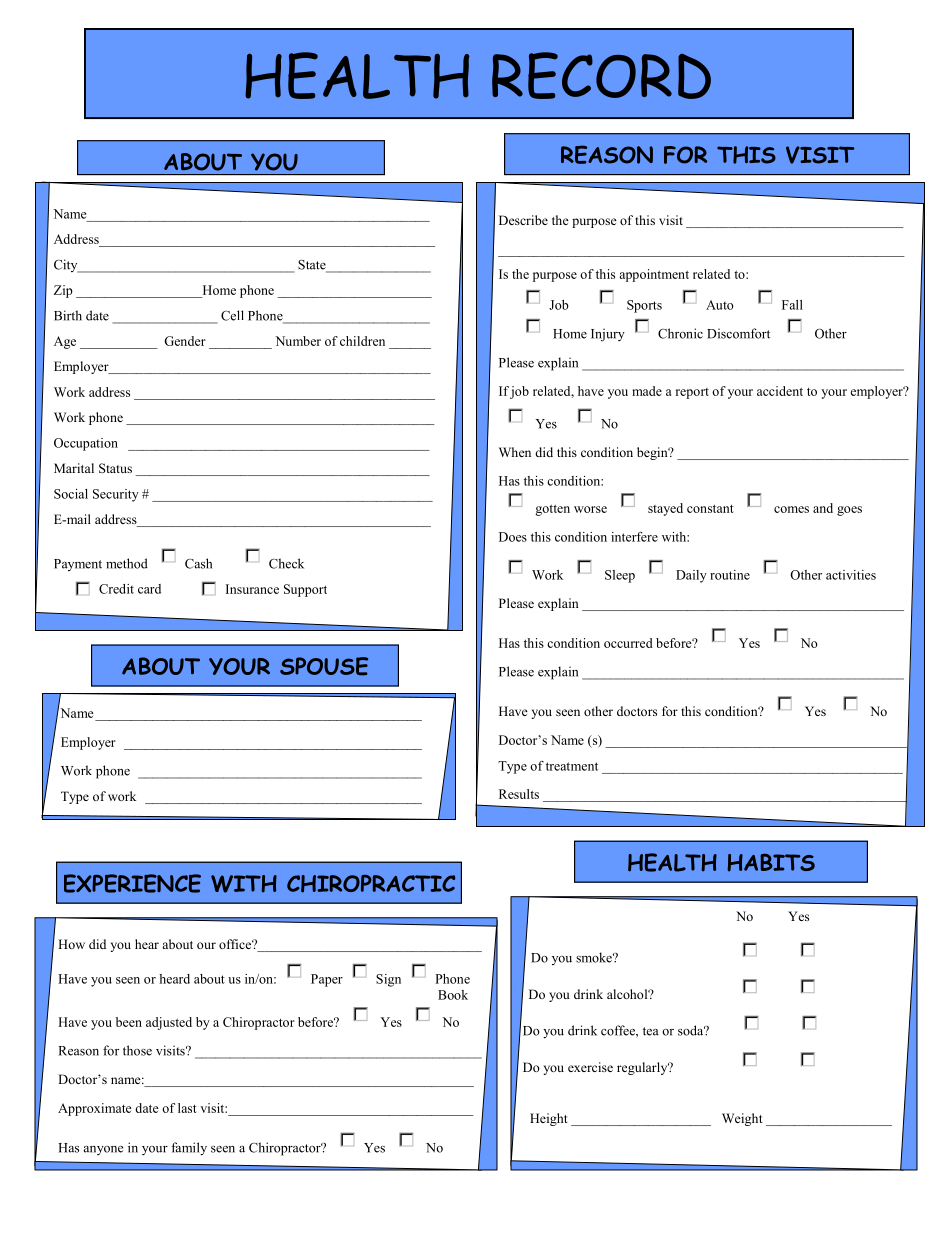  Describe the element at coordinates (63, 291) in the page. I see `Zip` at that location.
